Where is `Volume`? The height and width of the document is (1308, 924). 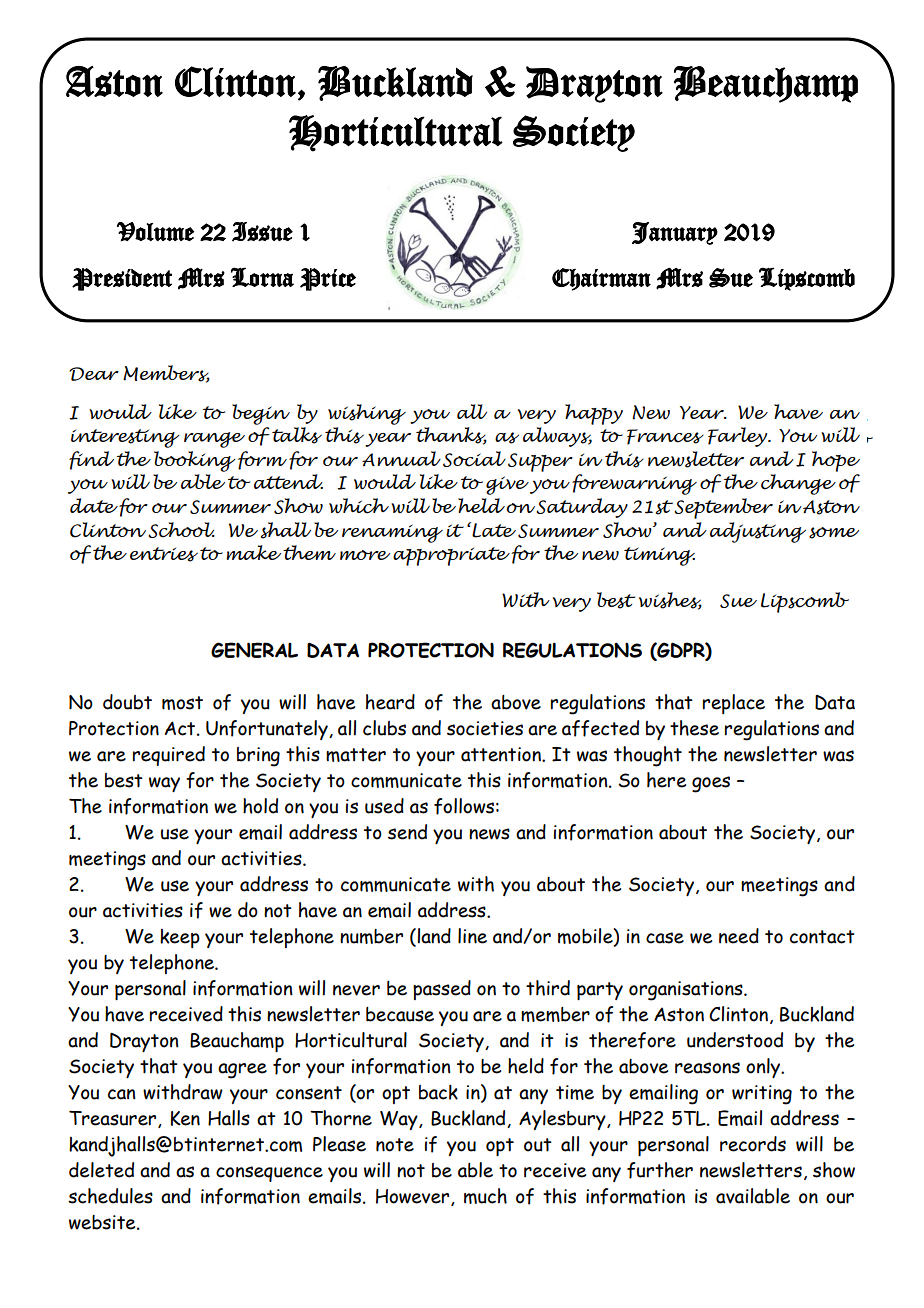
Volume is located at coordinates (155, 232).
